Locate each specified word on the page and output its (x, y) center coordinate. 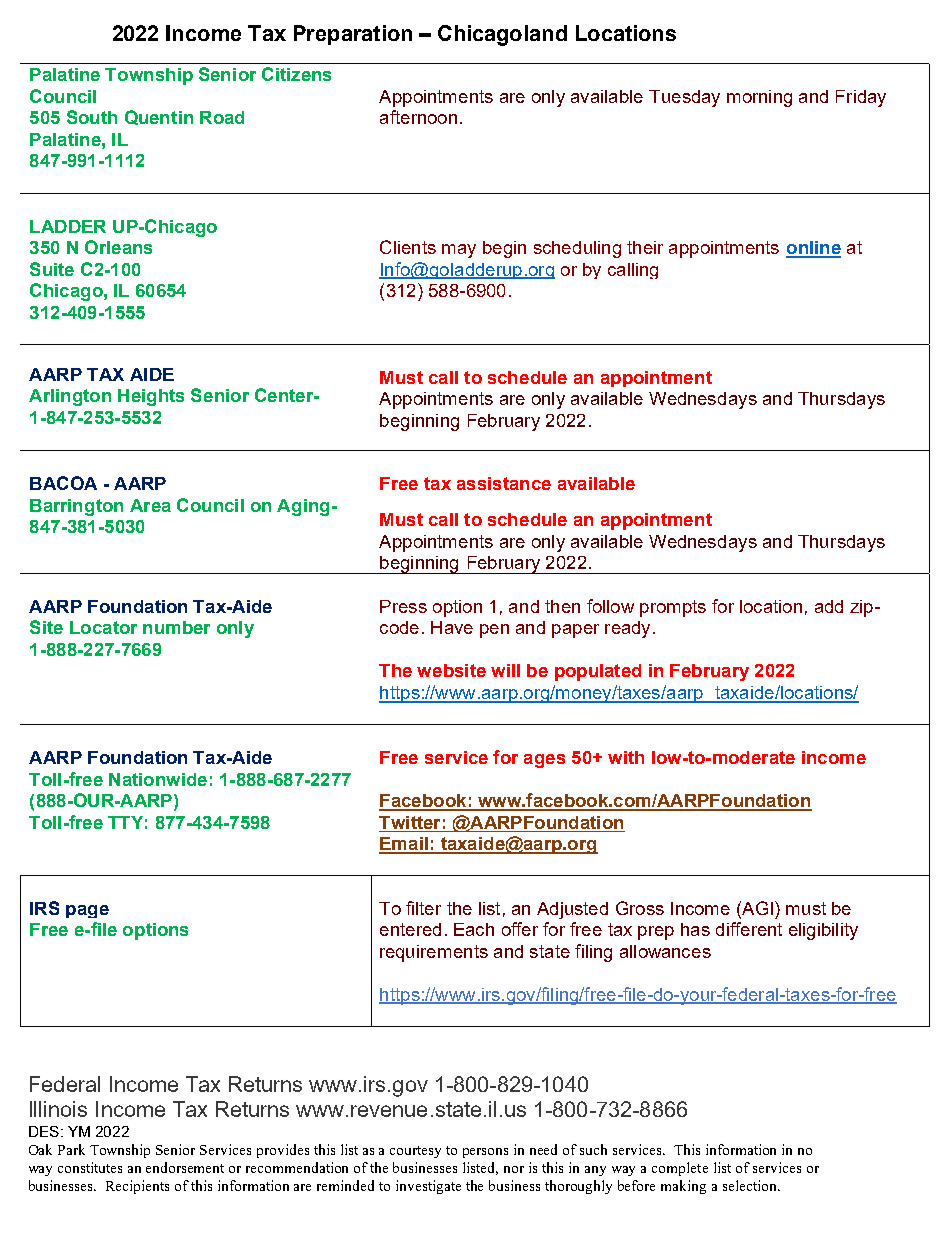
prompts (673, 608)
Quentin (159, 117)
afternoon (418, 117)
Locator (103, 627)
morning (759, 98)
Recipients (137, 1187)
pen (494, 631)
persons (485, 1153)
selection (751, 1185)
